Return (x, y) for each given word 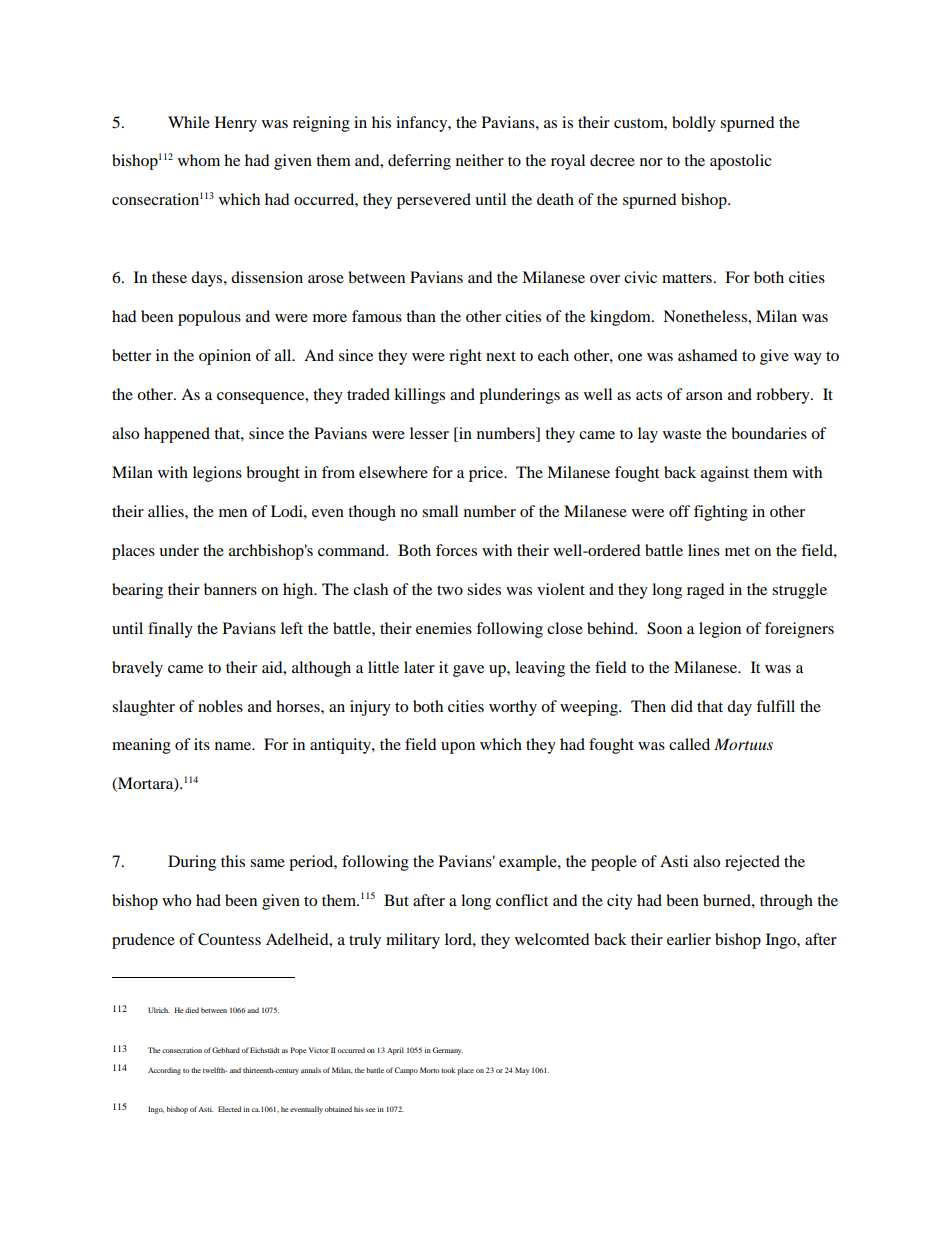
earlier (689, 939)
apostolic (741, 162)
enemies (444, 628)
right (465, 357)
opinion (225, 357)
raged (706, 591)
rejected (752, 863)
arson (704, 396)
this (233, 861)
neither (480, 160)
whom (199, 160)
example (529, 863)
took (448, 1070)
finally (170, 630)
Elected (229, 1109)
